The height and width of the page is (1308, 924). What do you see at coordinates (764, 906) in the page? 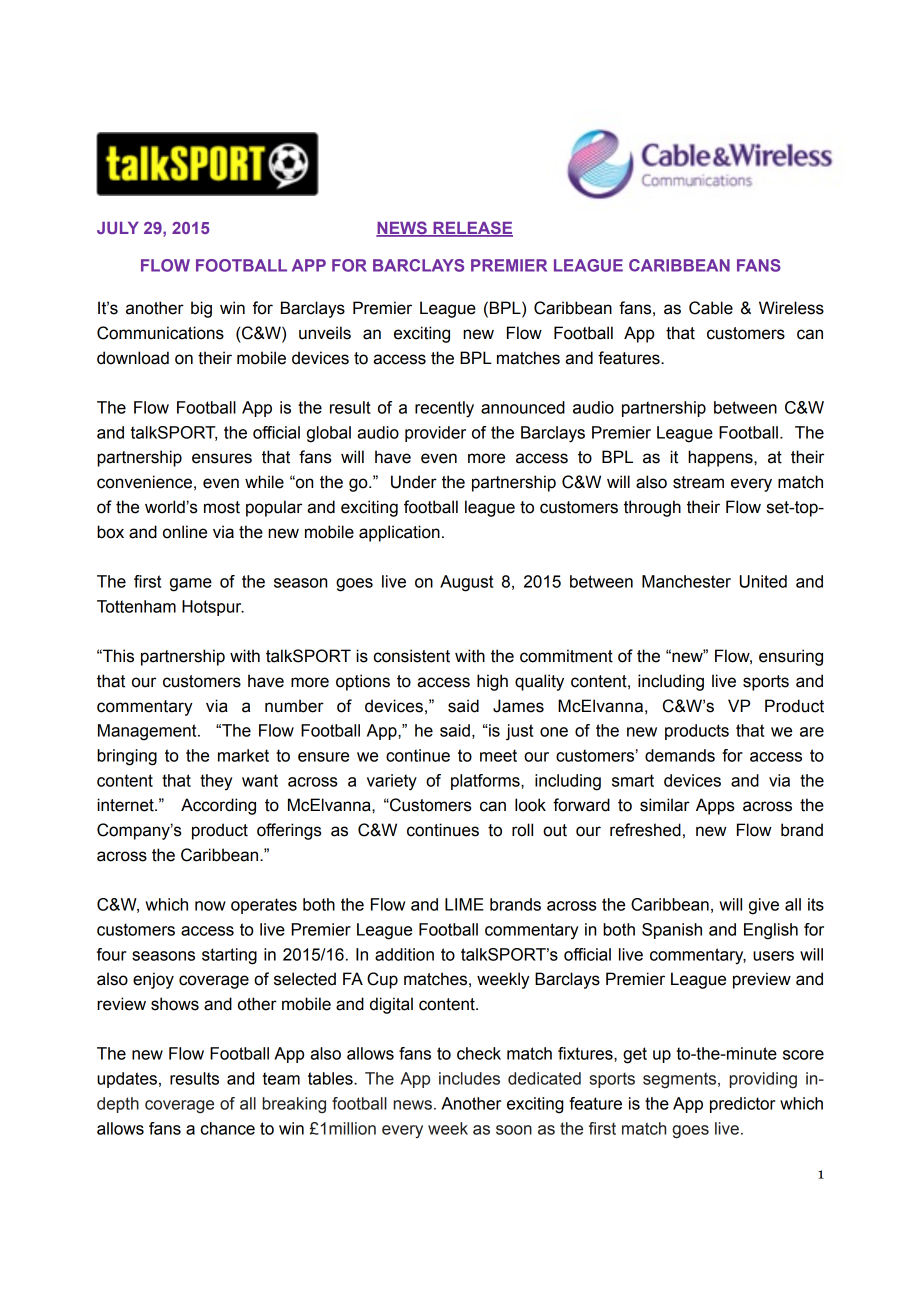
I see `give` at bounding box center [764, 906].
